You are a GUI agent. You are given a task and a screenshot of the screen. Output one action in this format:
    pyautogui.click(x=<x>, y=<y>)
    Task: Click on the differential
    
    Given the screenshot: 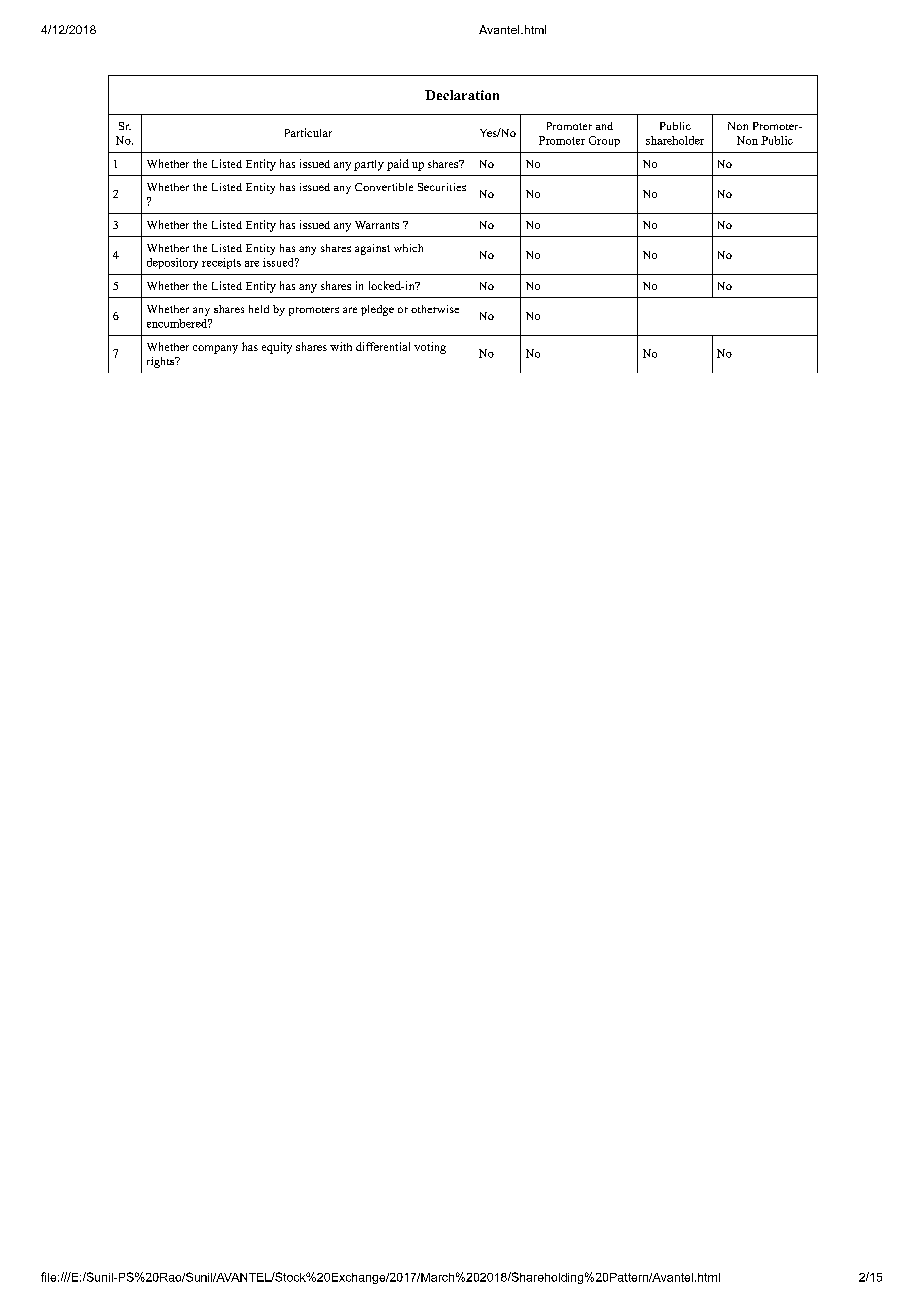 What is the action you would take?
    pyautogui.click(x=383, y=346)
